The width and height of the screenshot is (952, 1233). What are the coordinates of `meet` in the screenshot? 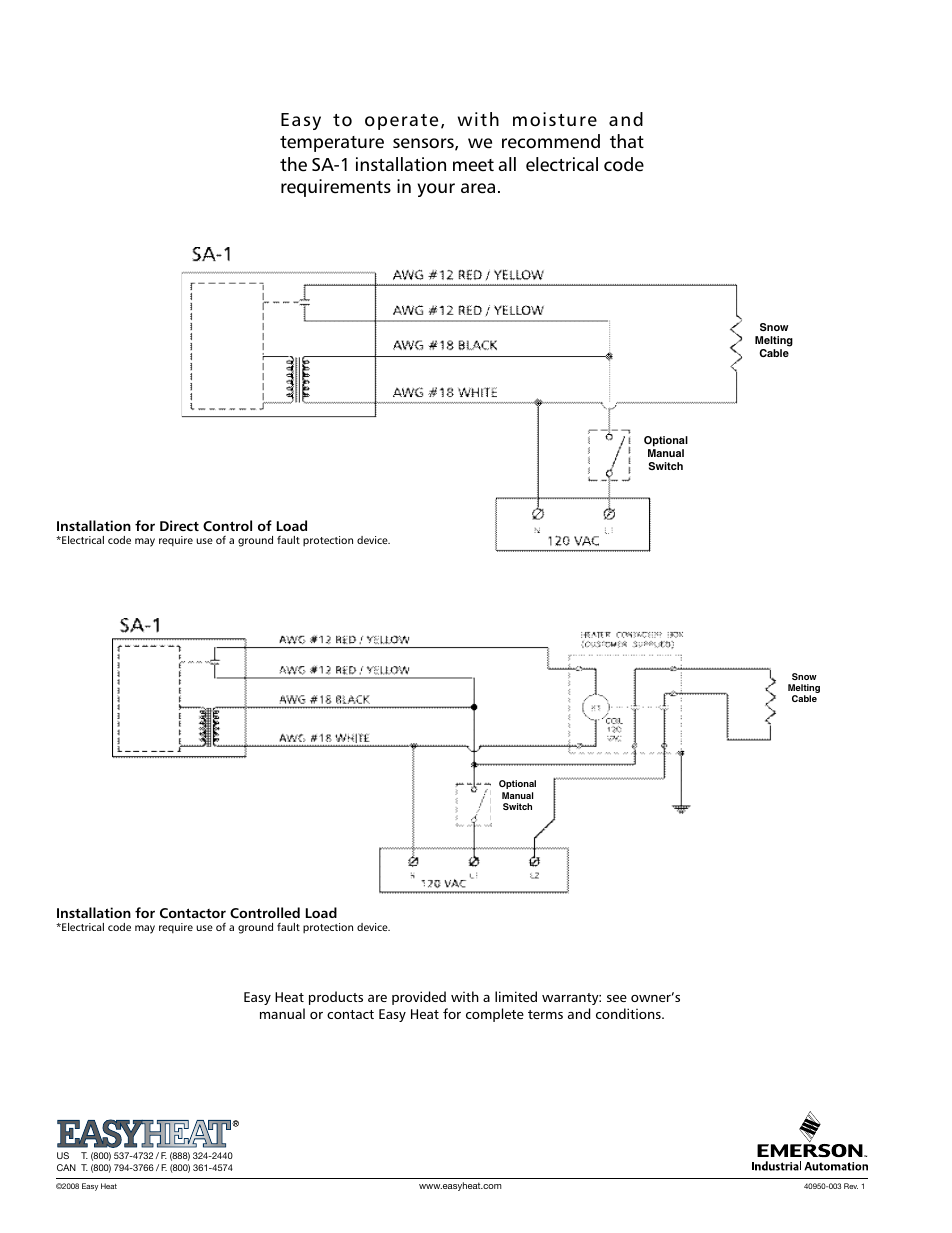 It's located at (473, 165).
